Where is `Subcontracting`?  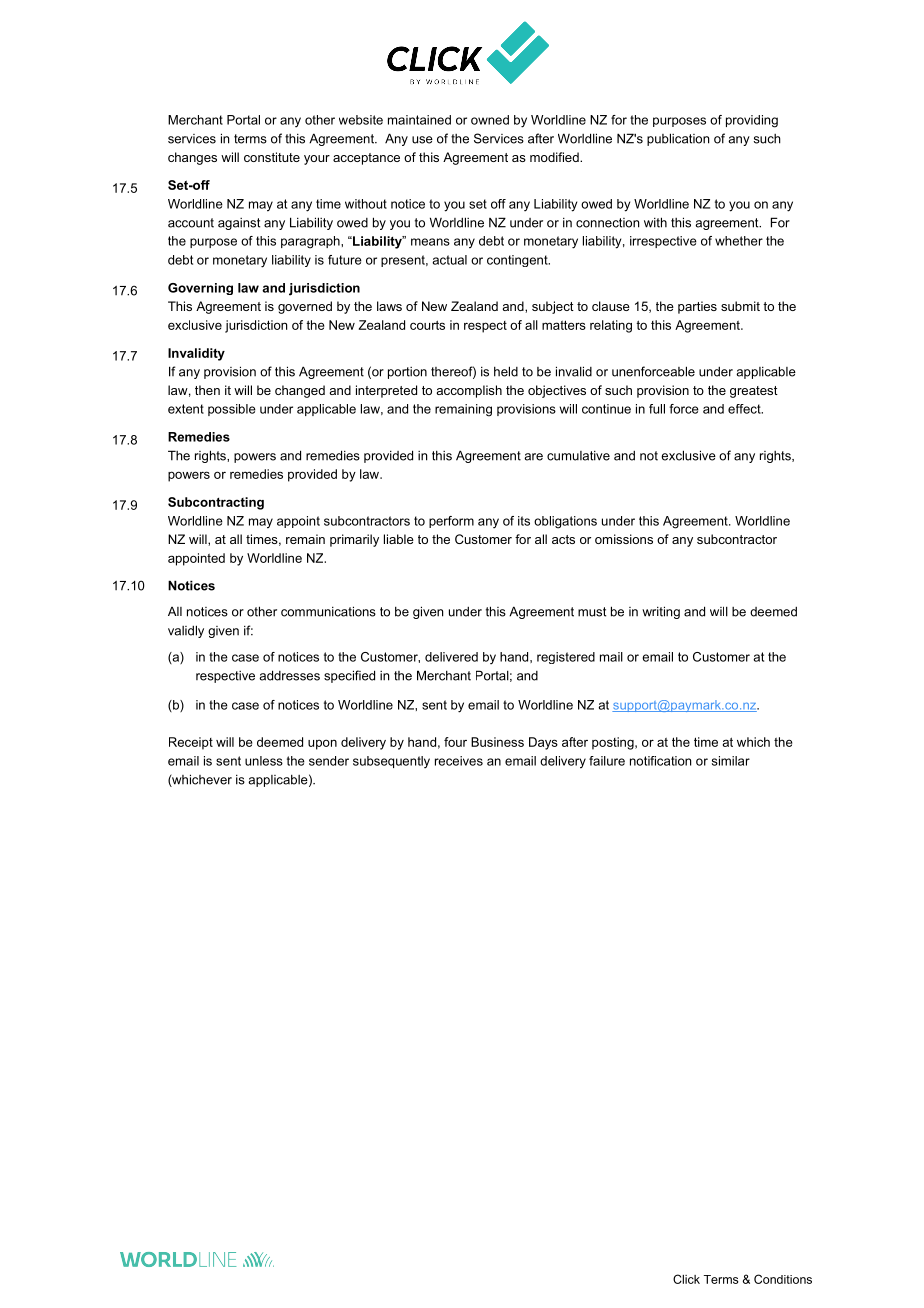
Subcontracting is located at coordinates (216, 503).
